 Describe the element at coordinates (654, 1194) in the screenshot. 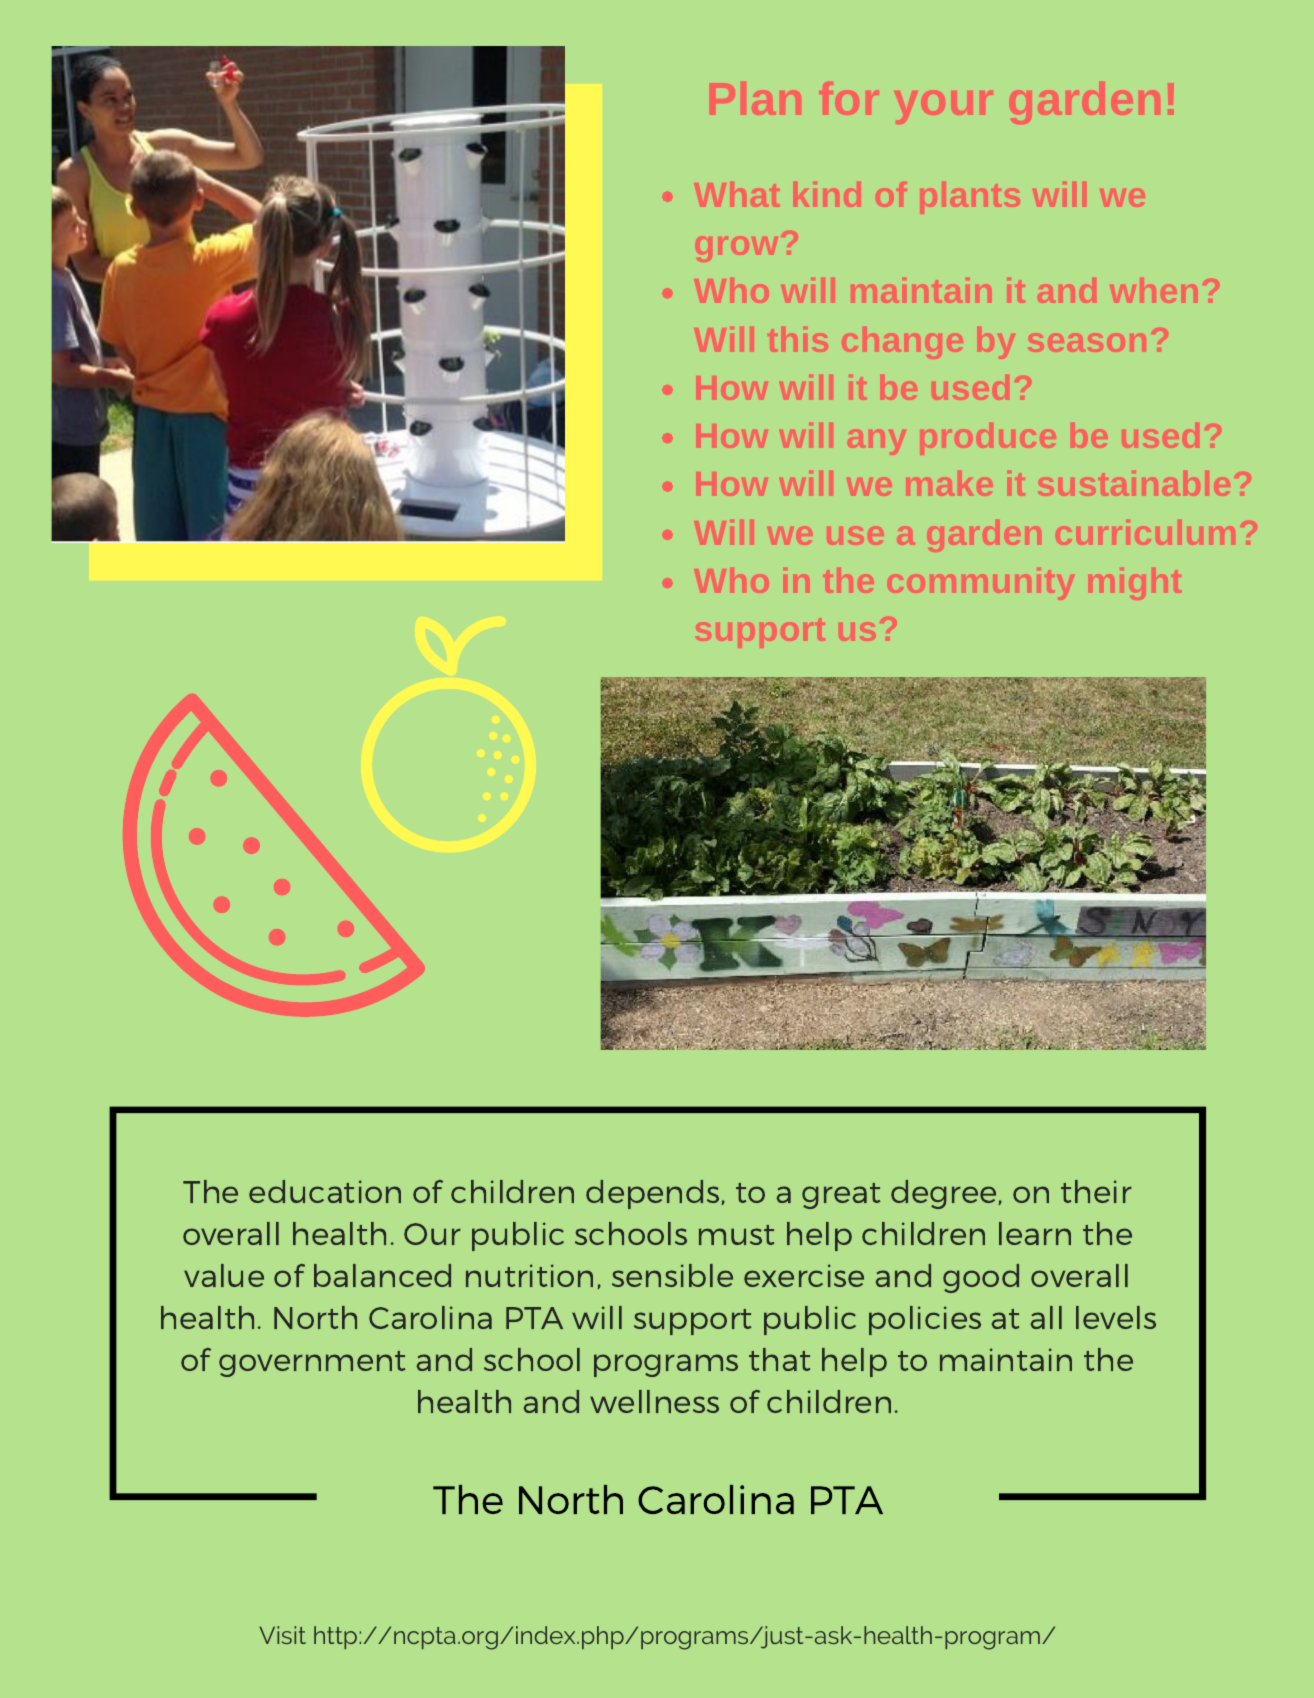

I see `depends` at that location.
